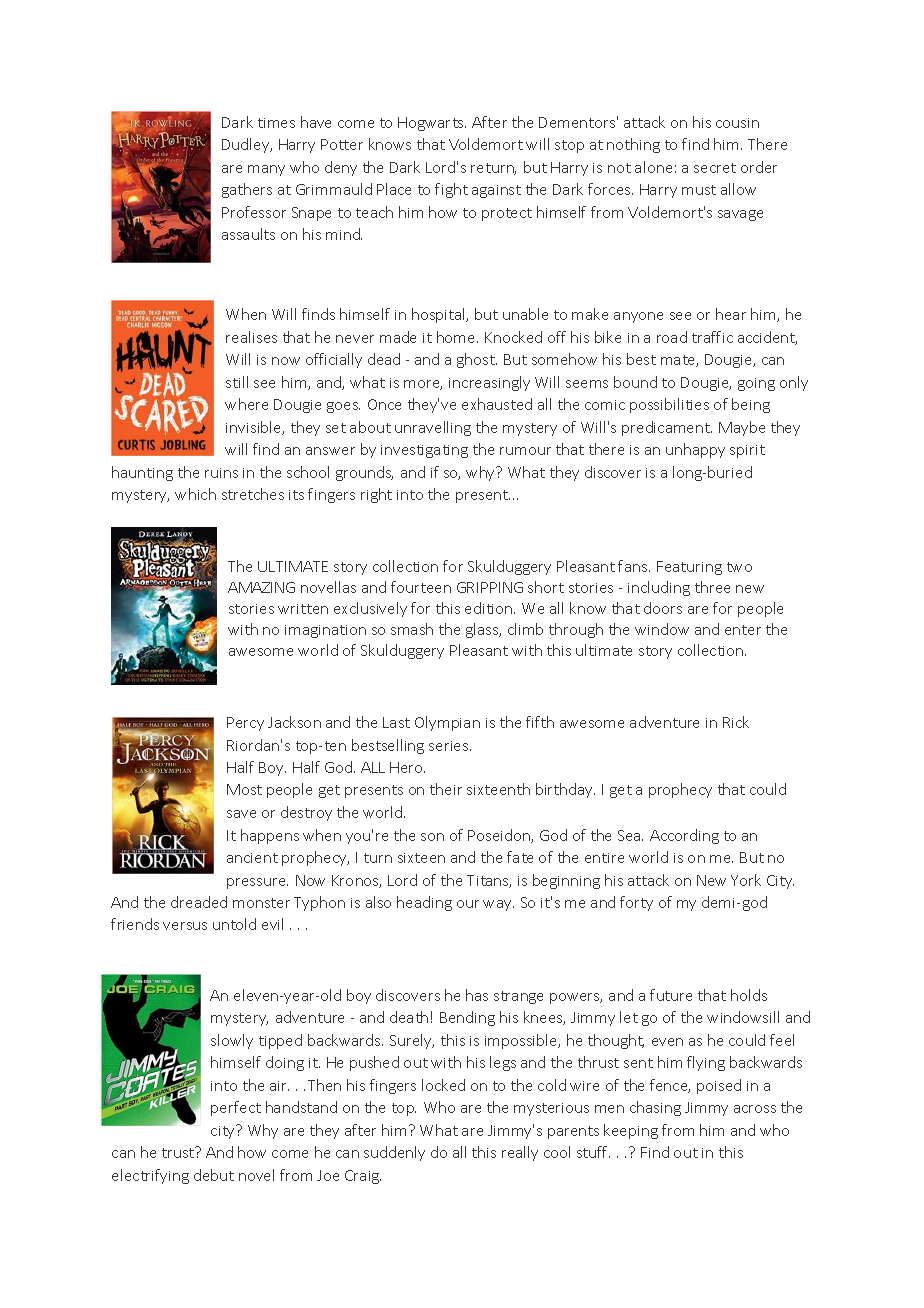 The height and width of the screenshot is (1308, 924). What do you see at coordinates (261, 587) in the screenshot?
I see `AMAZING` at bounding box center [261, 587].
